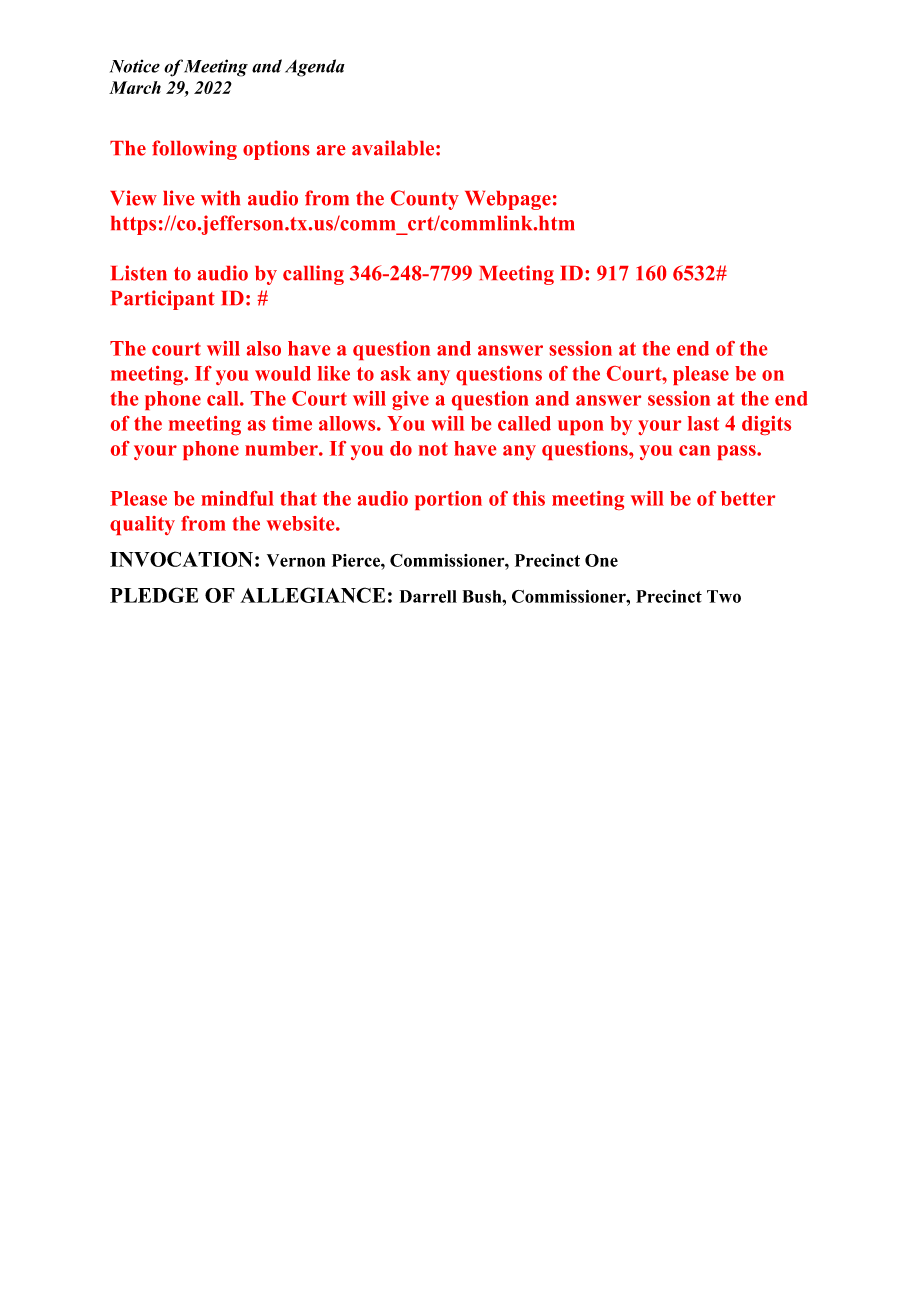 The height and width of the screenshot is (1308, 924). I want to click on ask, so click(396, 373).
